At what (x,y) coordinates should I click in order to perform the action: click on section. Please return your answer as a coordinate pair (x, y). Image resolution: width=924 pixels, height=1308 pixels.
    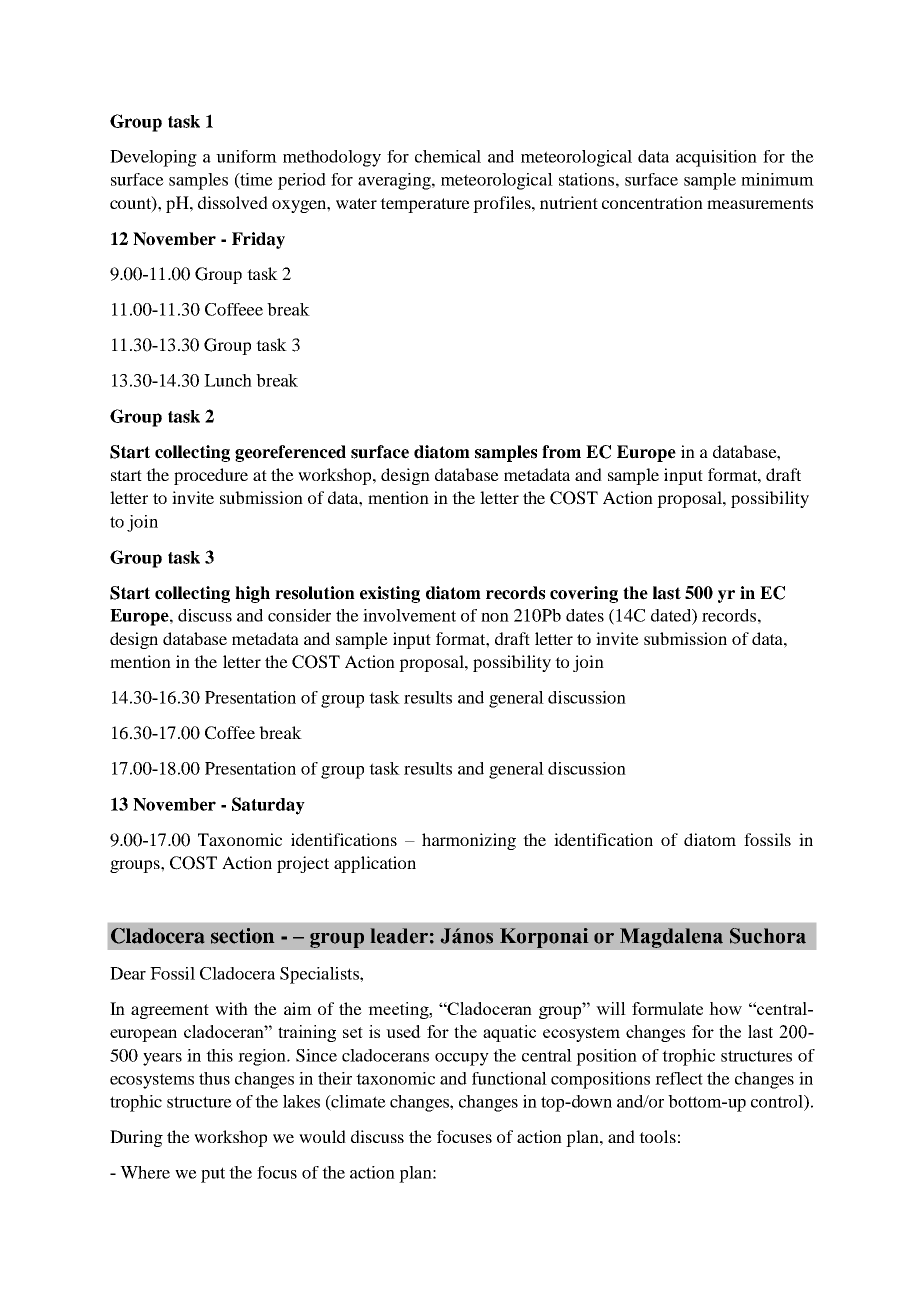
    Looking at the image, I should click on (242, 936).
